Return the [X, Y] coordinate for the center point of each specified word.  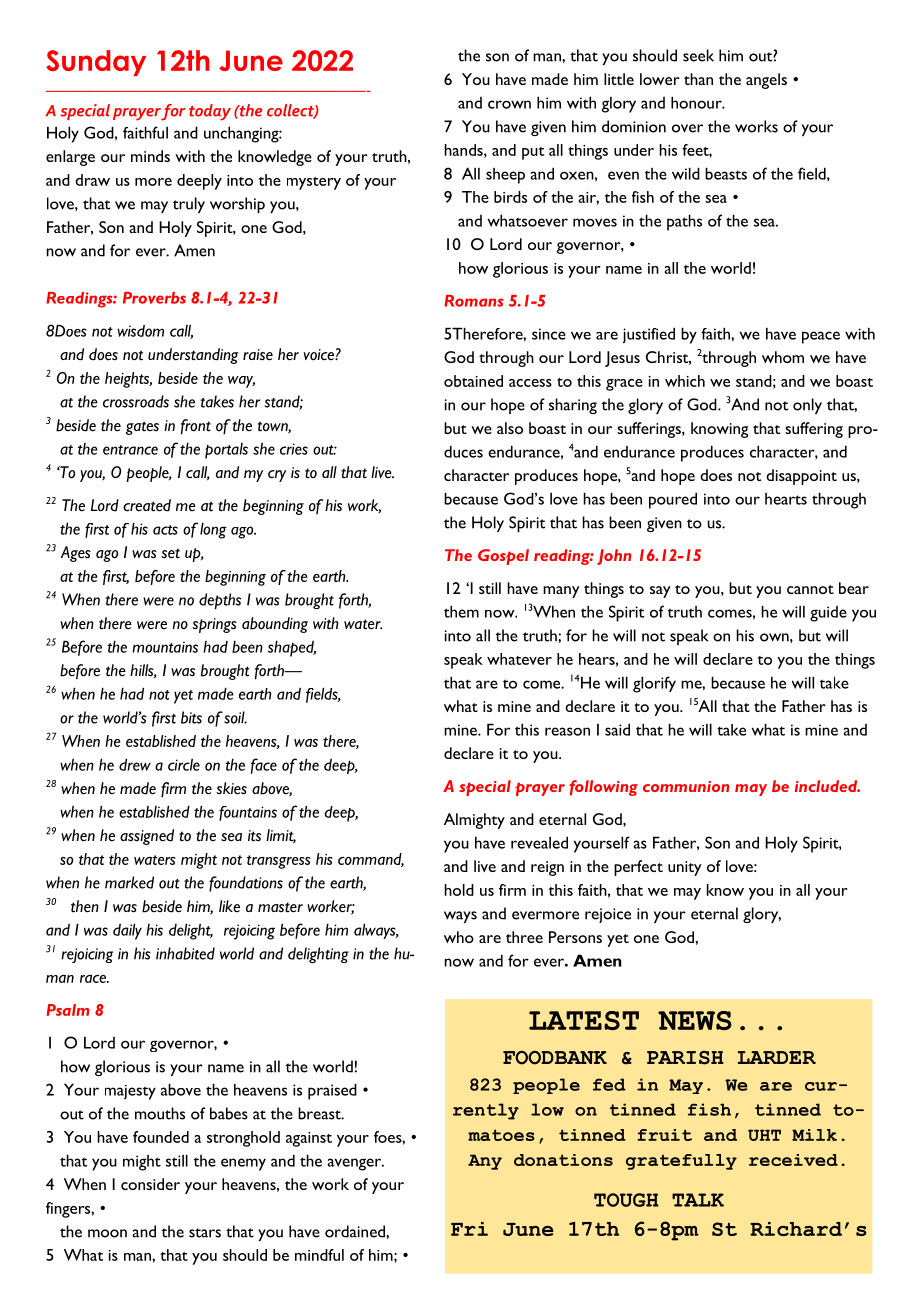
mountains [165, 647]
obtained [473, 381]
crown [509, 104]
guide [828, 614]
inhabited [185, 953]
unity [685, 868]
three [524, 937]
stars [205, 1233]
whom [783, 357]
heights [128, 380]
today [210, 112]
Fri [469, 1229]
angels [766, 81]
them [461, 611]
